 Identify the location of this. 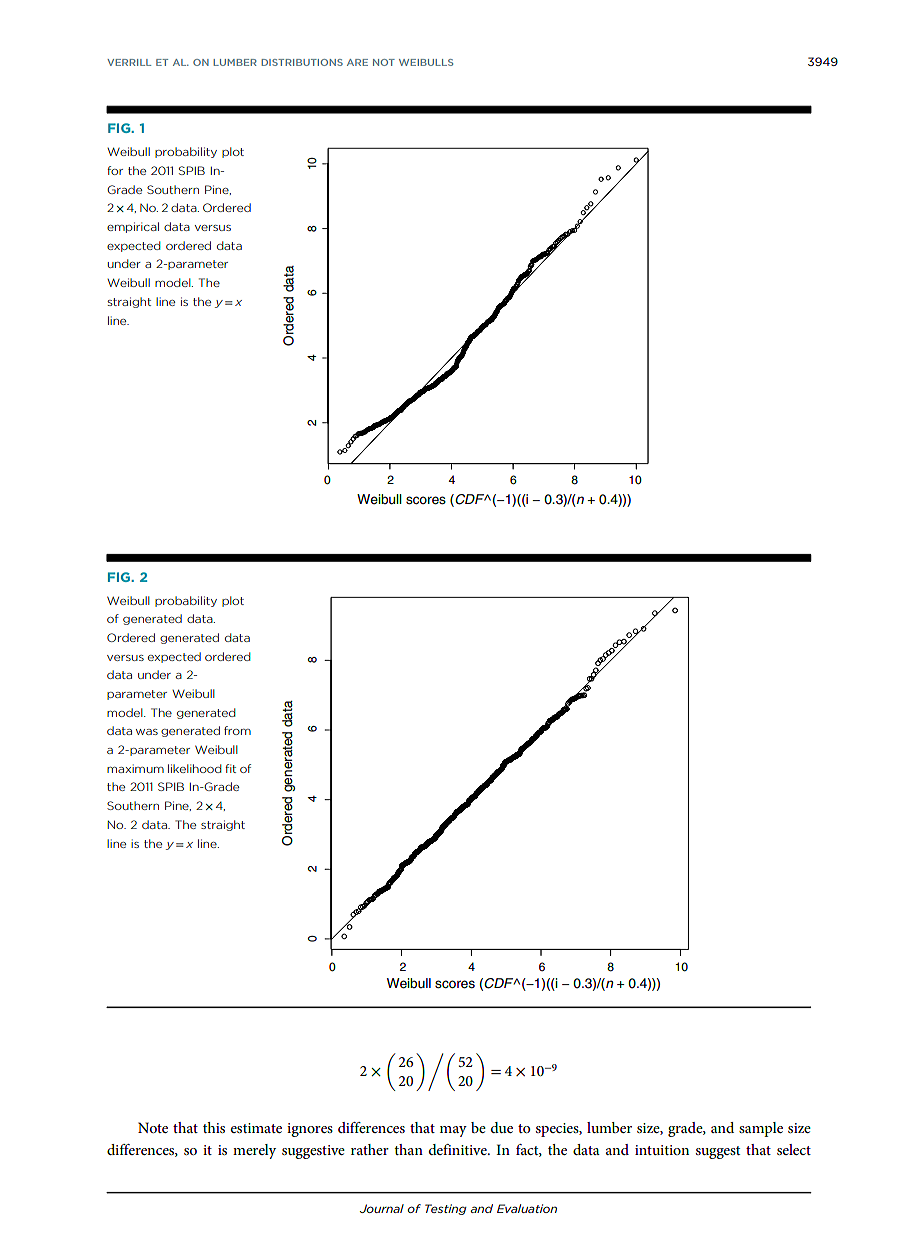
(214, 1127).
